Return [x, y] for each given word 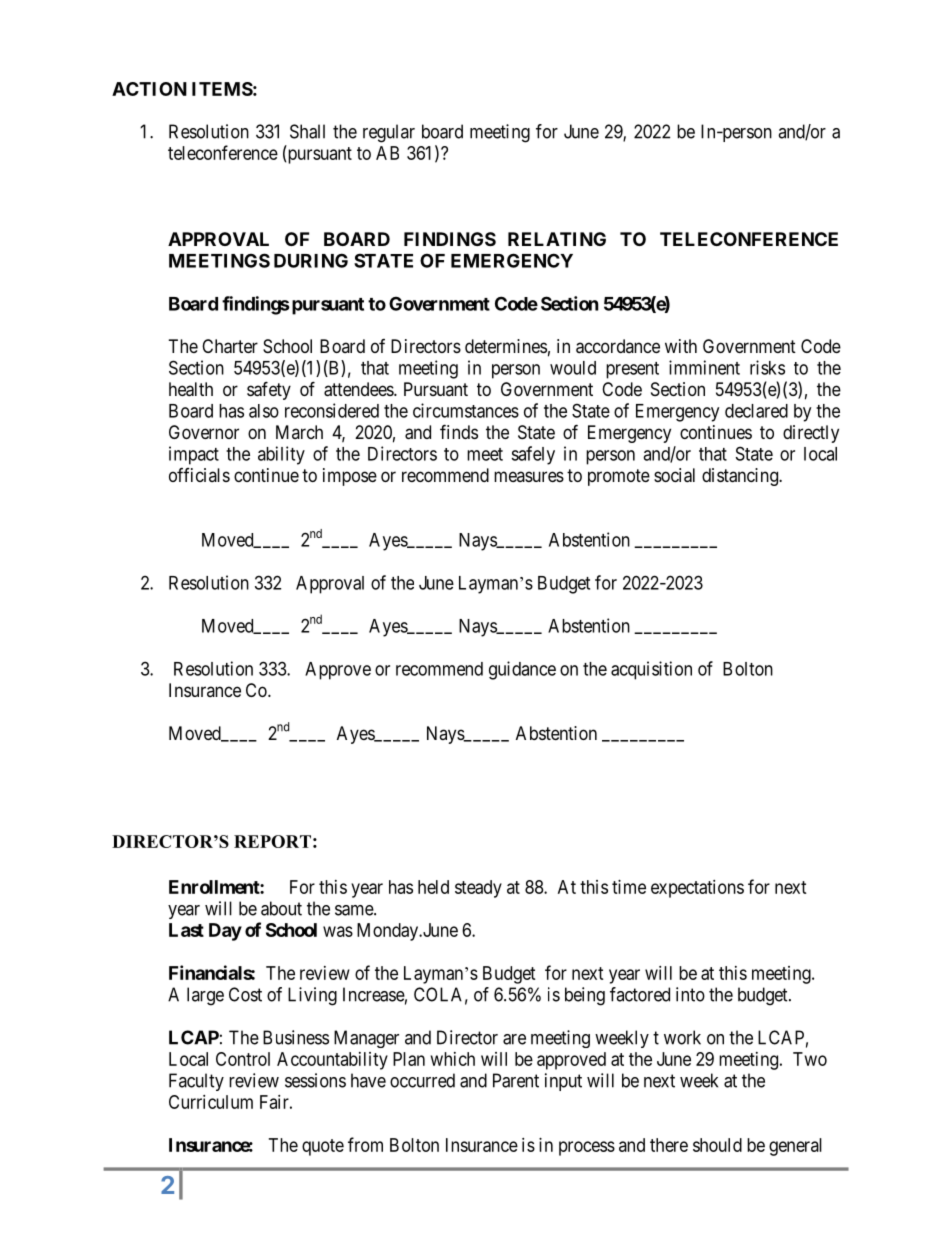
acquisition [651, 670]
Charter [230, 346]
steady [478, 889]
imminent [704, 367]
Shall [307, 131]
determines [506, 346]
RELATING [557, 239]
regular [389, 133]
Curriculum [211, 1102]
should [717, 1145]
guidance [522, 670]
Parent [516, 1080]
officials [199, 475]
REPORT [272, 841]
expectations [697, 889]
